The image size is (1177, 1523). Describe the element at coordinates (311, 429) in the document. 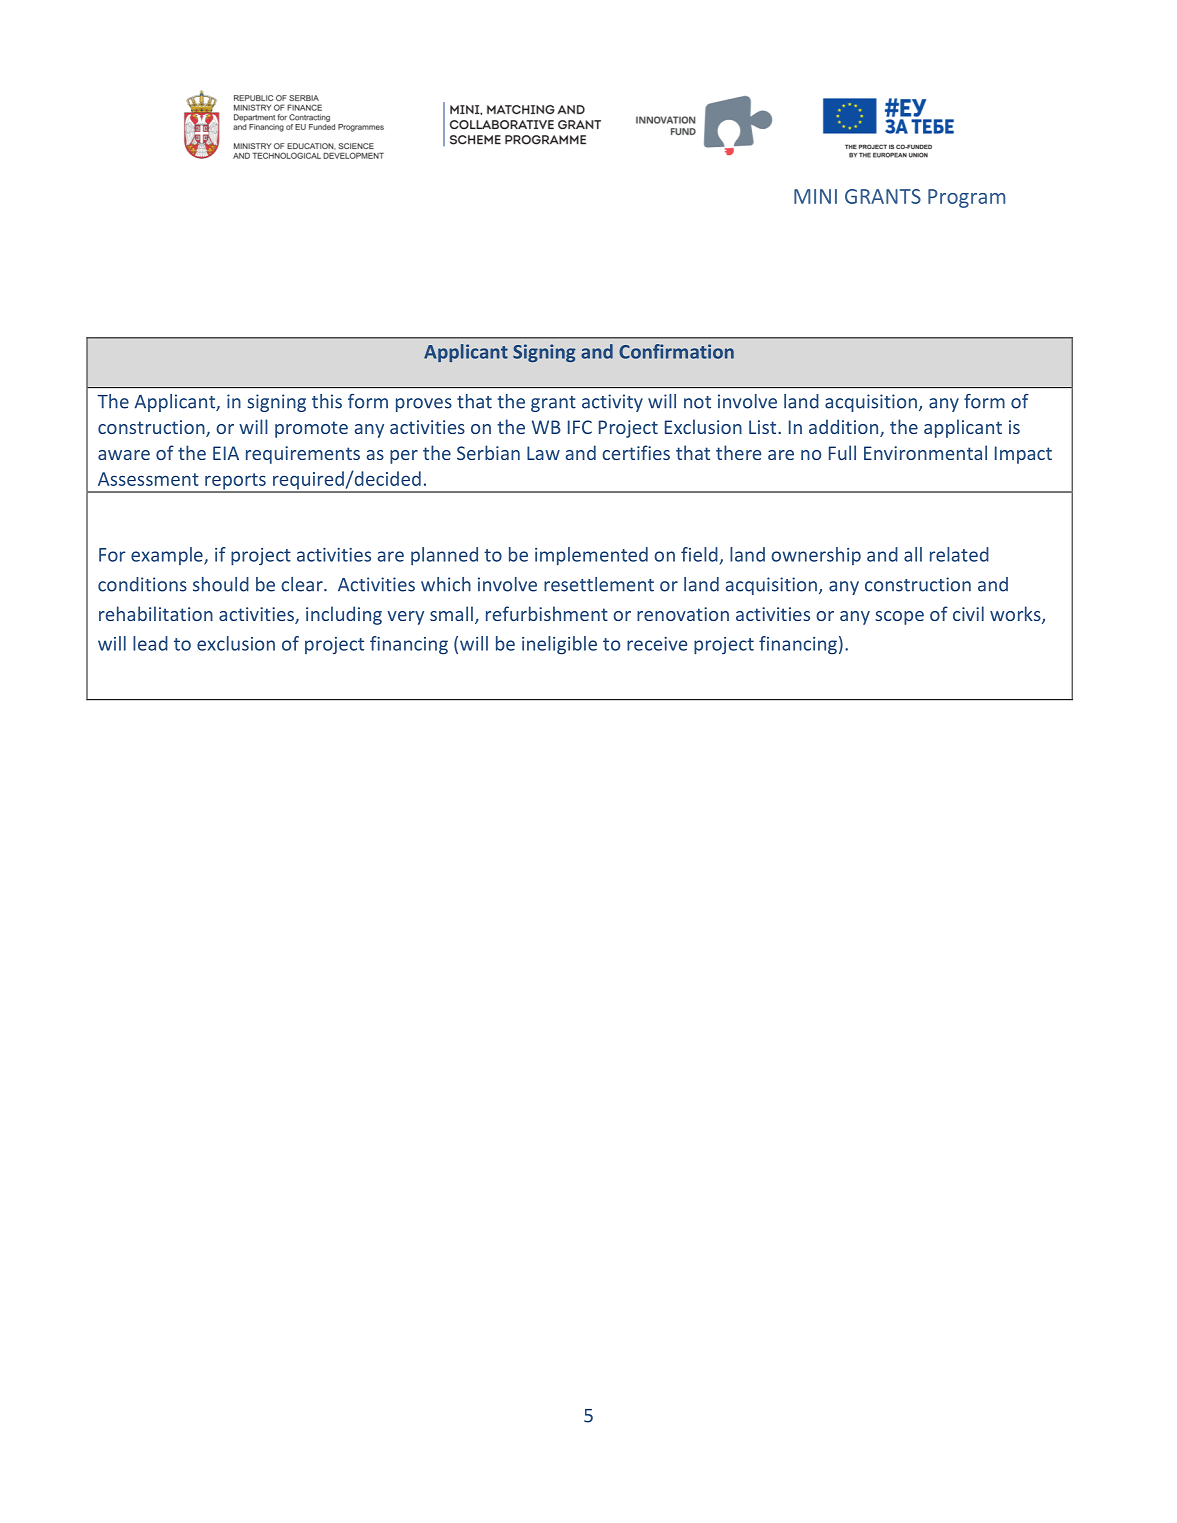

I see `promote` at that location.
